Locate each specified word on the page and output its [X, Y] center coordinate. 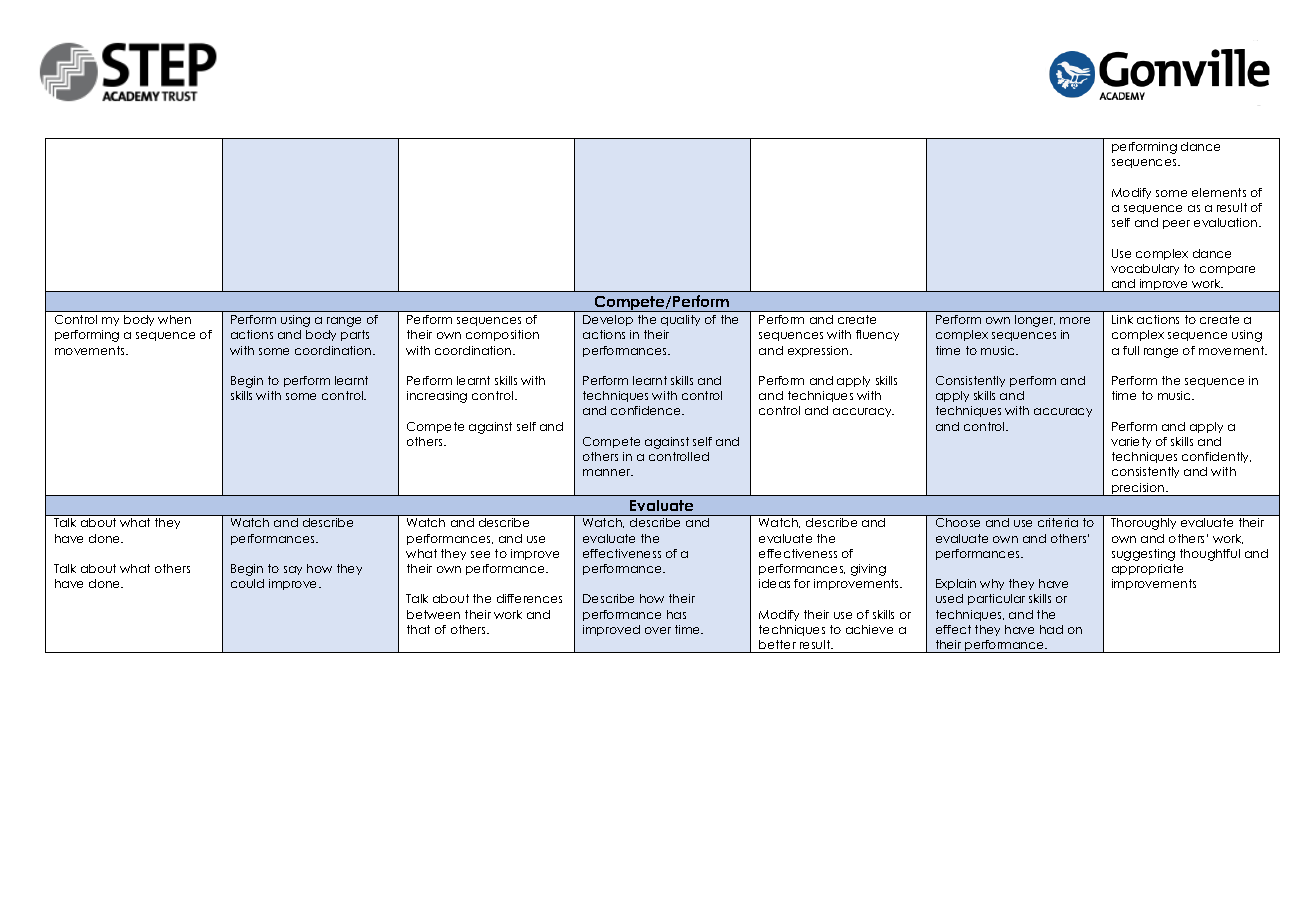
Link [1122, 319]
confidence [647, 410]
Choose [958, 522]
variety [1131, 442]
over [658, 630]
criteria [1058, 522]
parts [355, 335]
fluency [877, 335]
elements [1219, 192]
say [293, 570]
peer [1176, 224]
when [174, 319]
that [418, 629]
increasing [437, 397]
